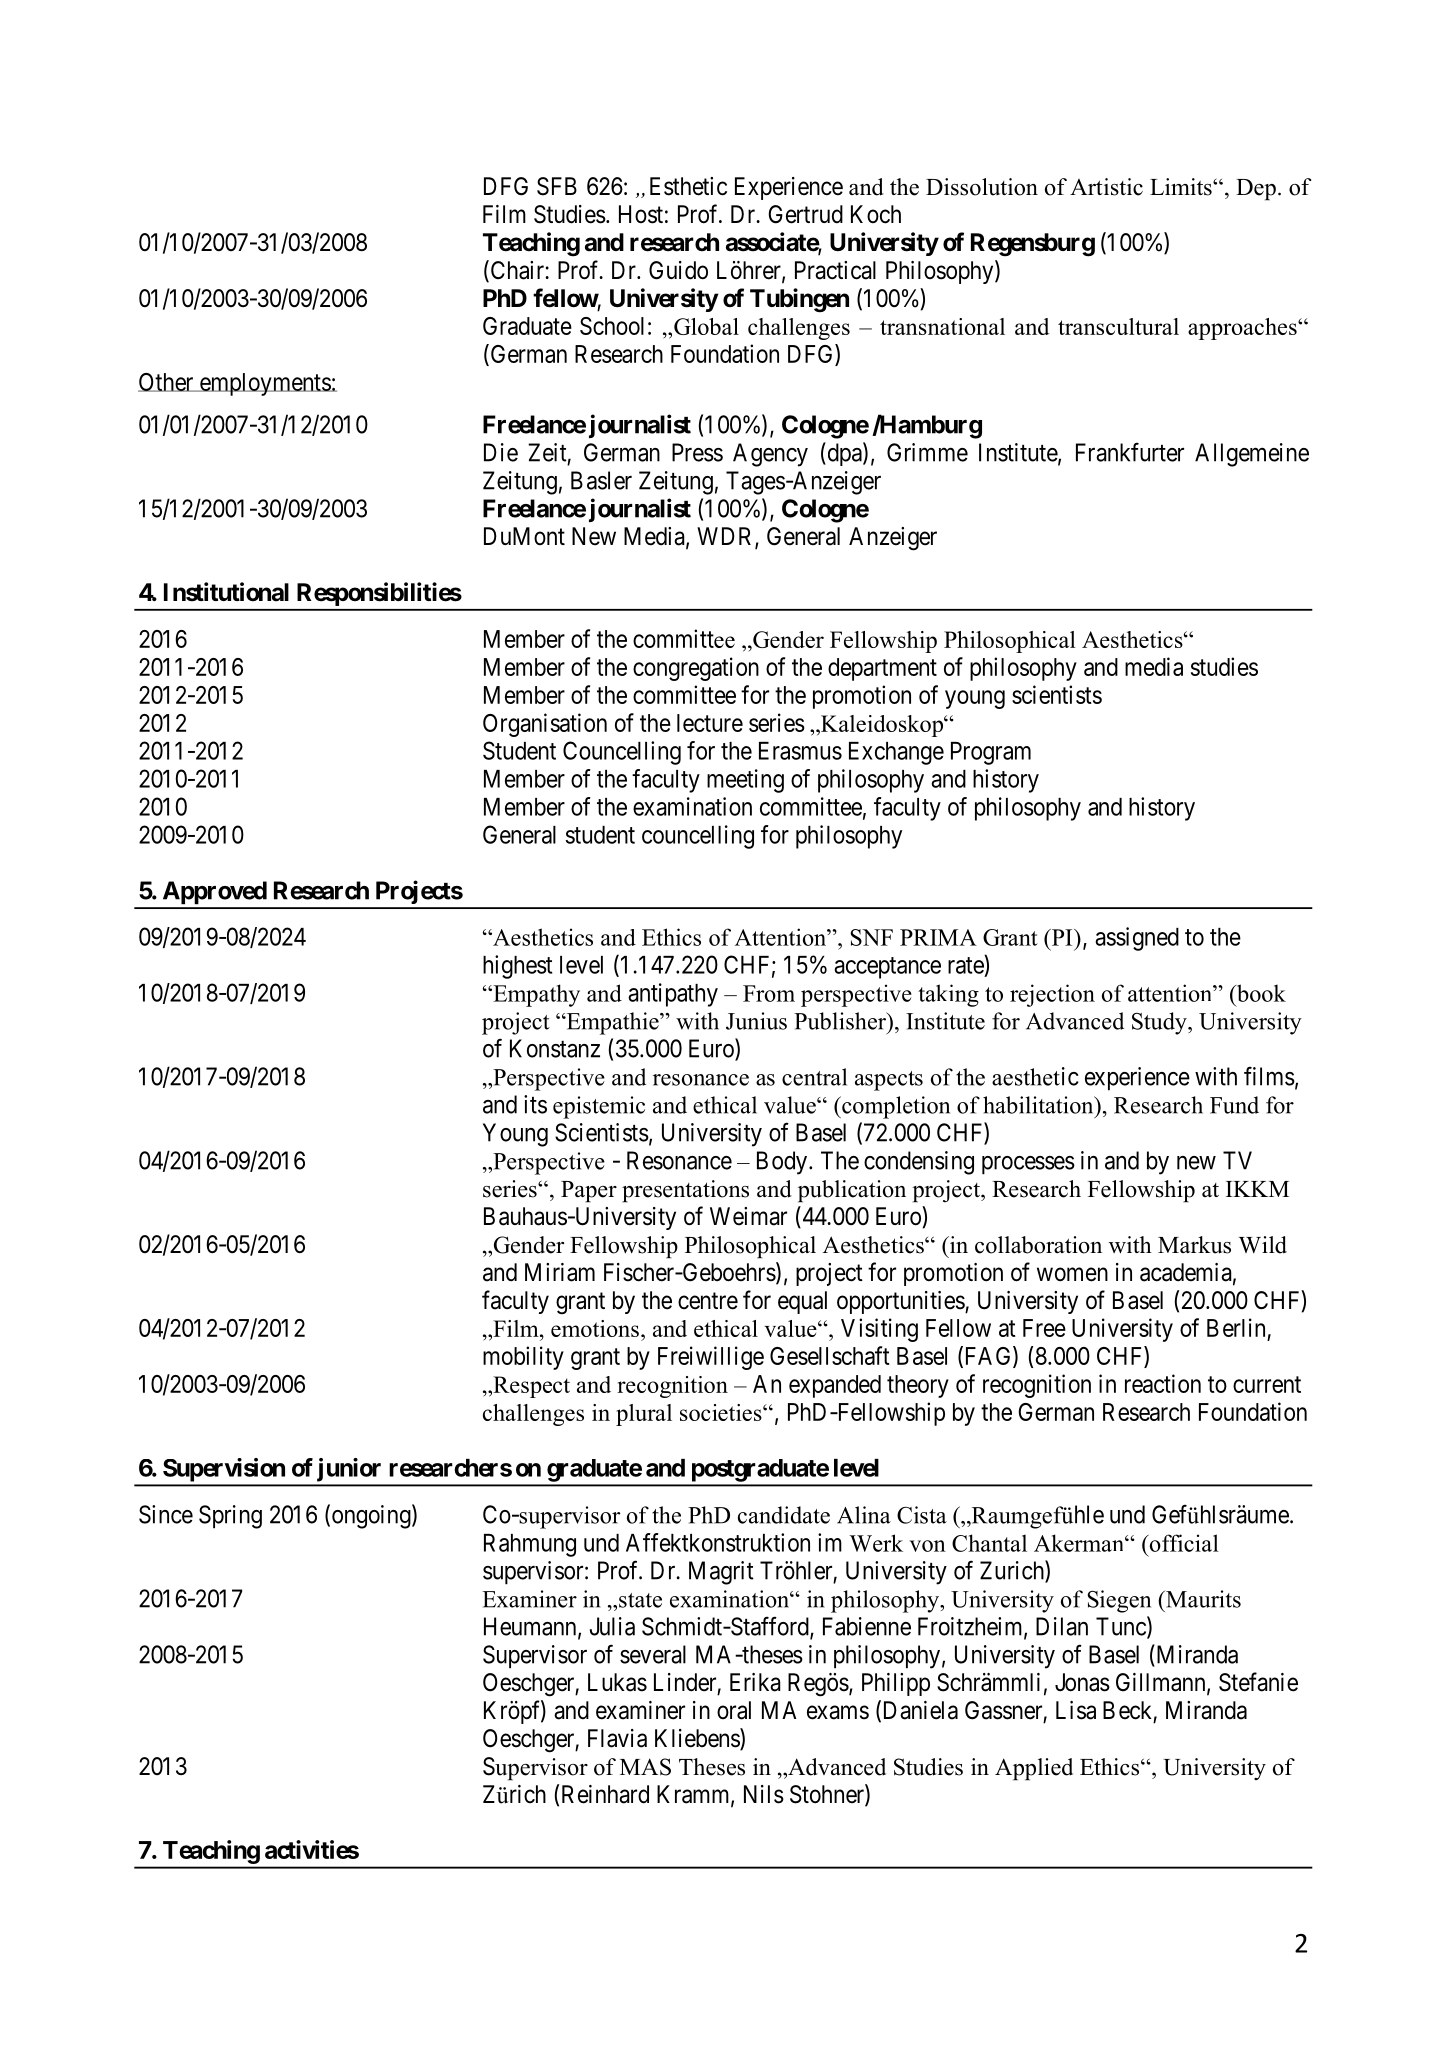 The height and width of the screenshot is (2046, 1446). Describe the element at coordinates (1106, 187) in the screenshot. I see `Artistic` at that location.
